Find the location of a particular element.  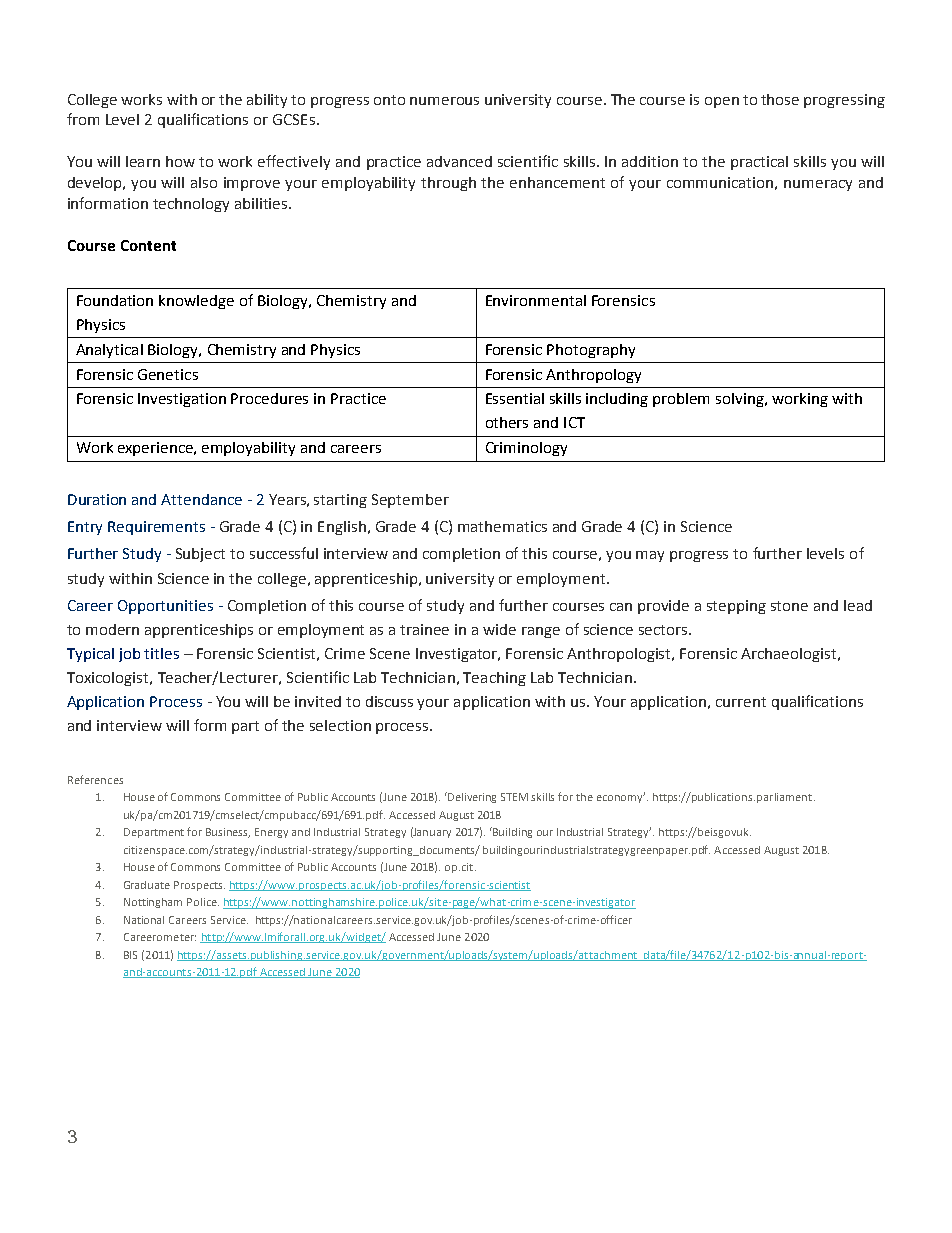

may is located at coordinates (650, 556).
